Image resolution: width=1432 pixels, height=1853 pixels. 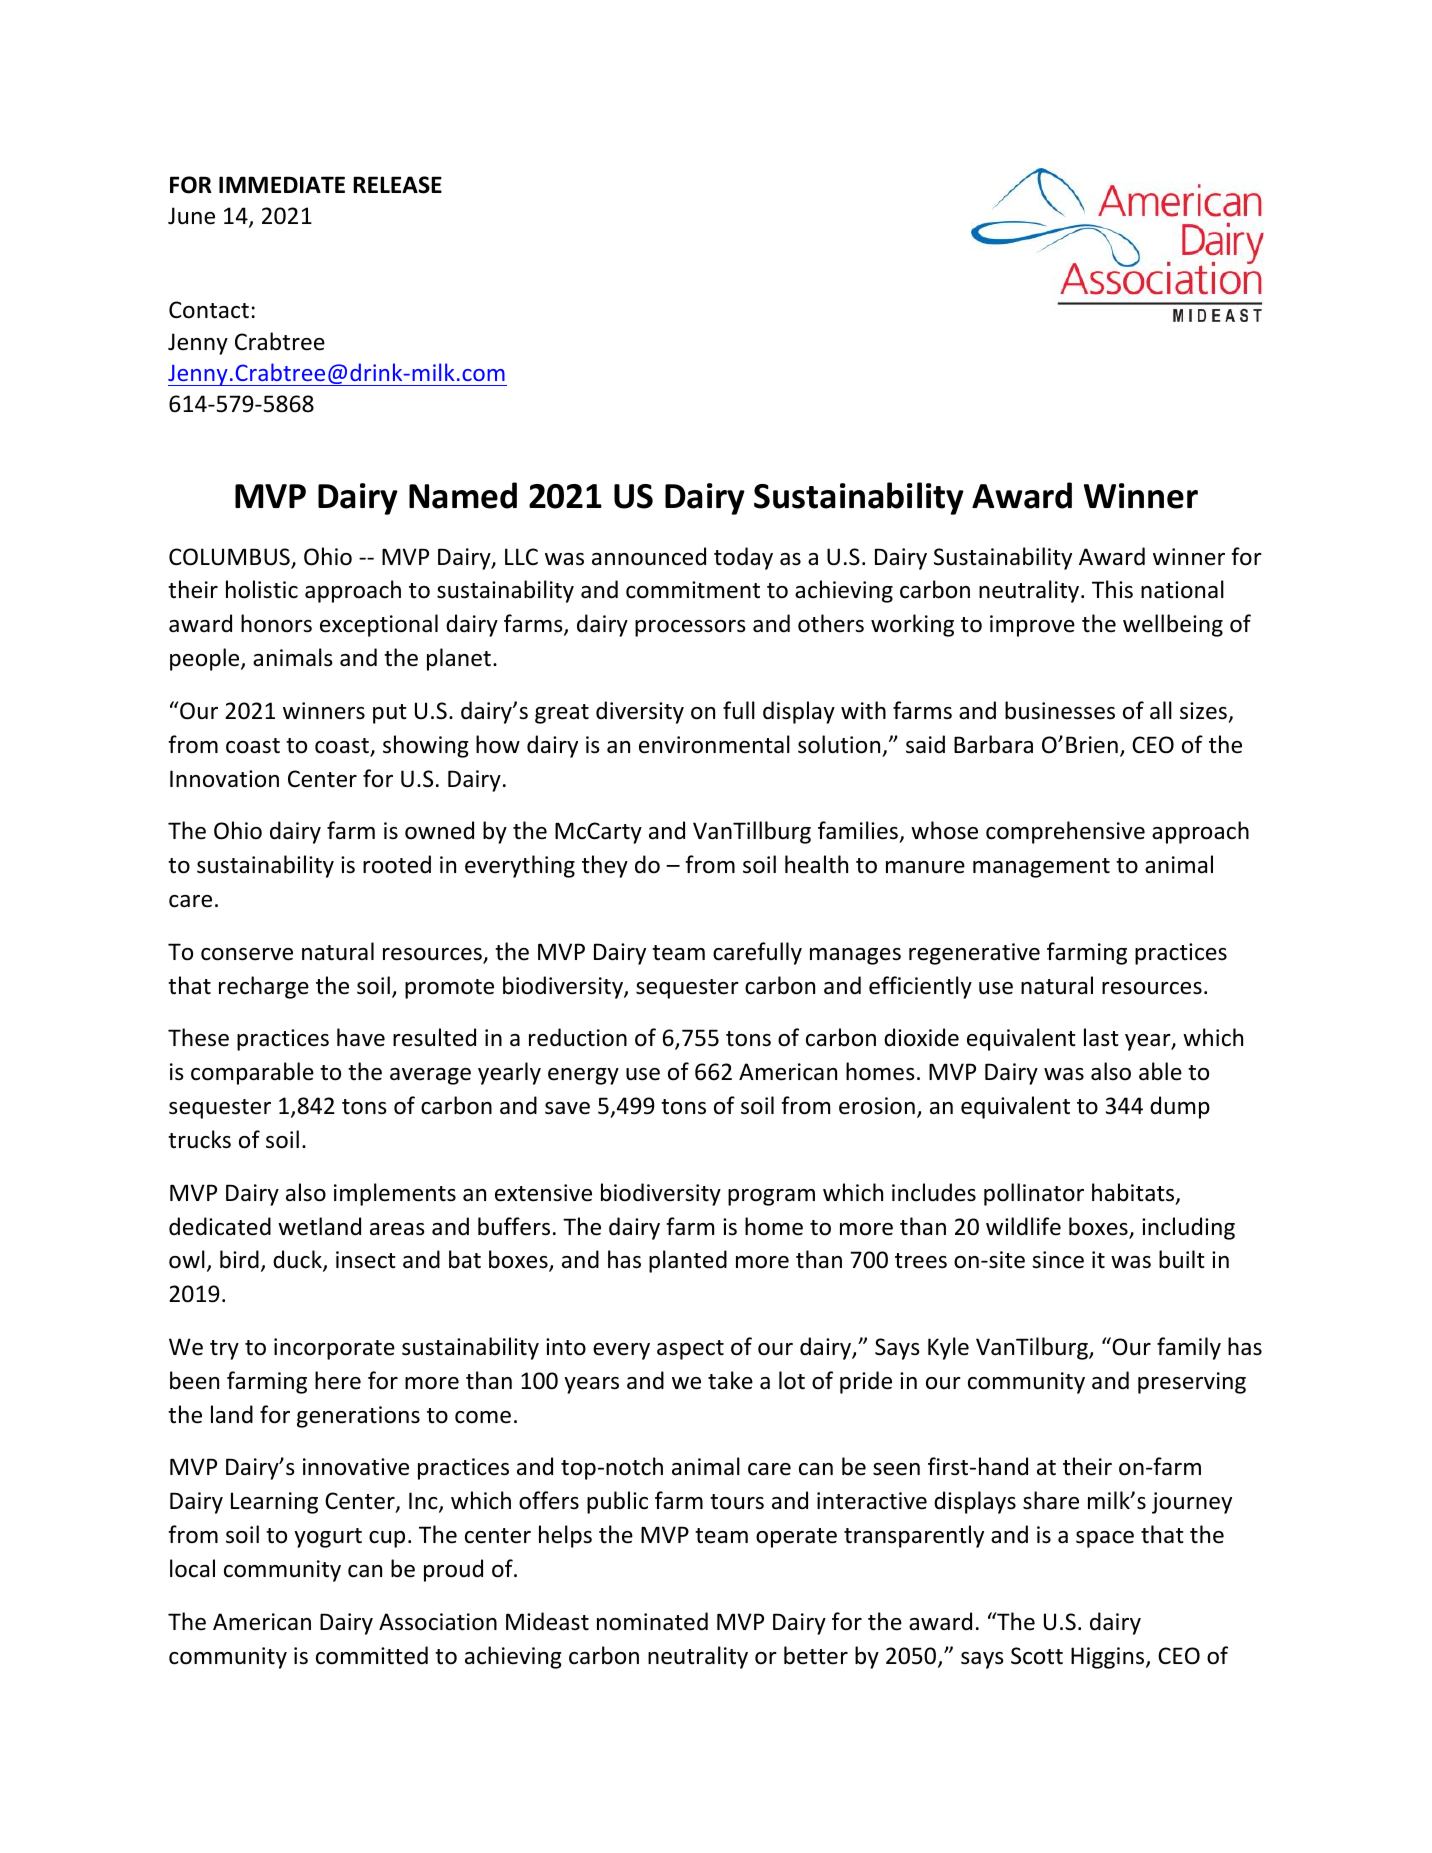 I want to click on management, so click(x=1041, y=868).
